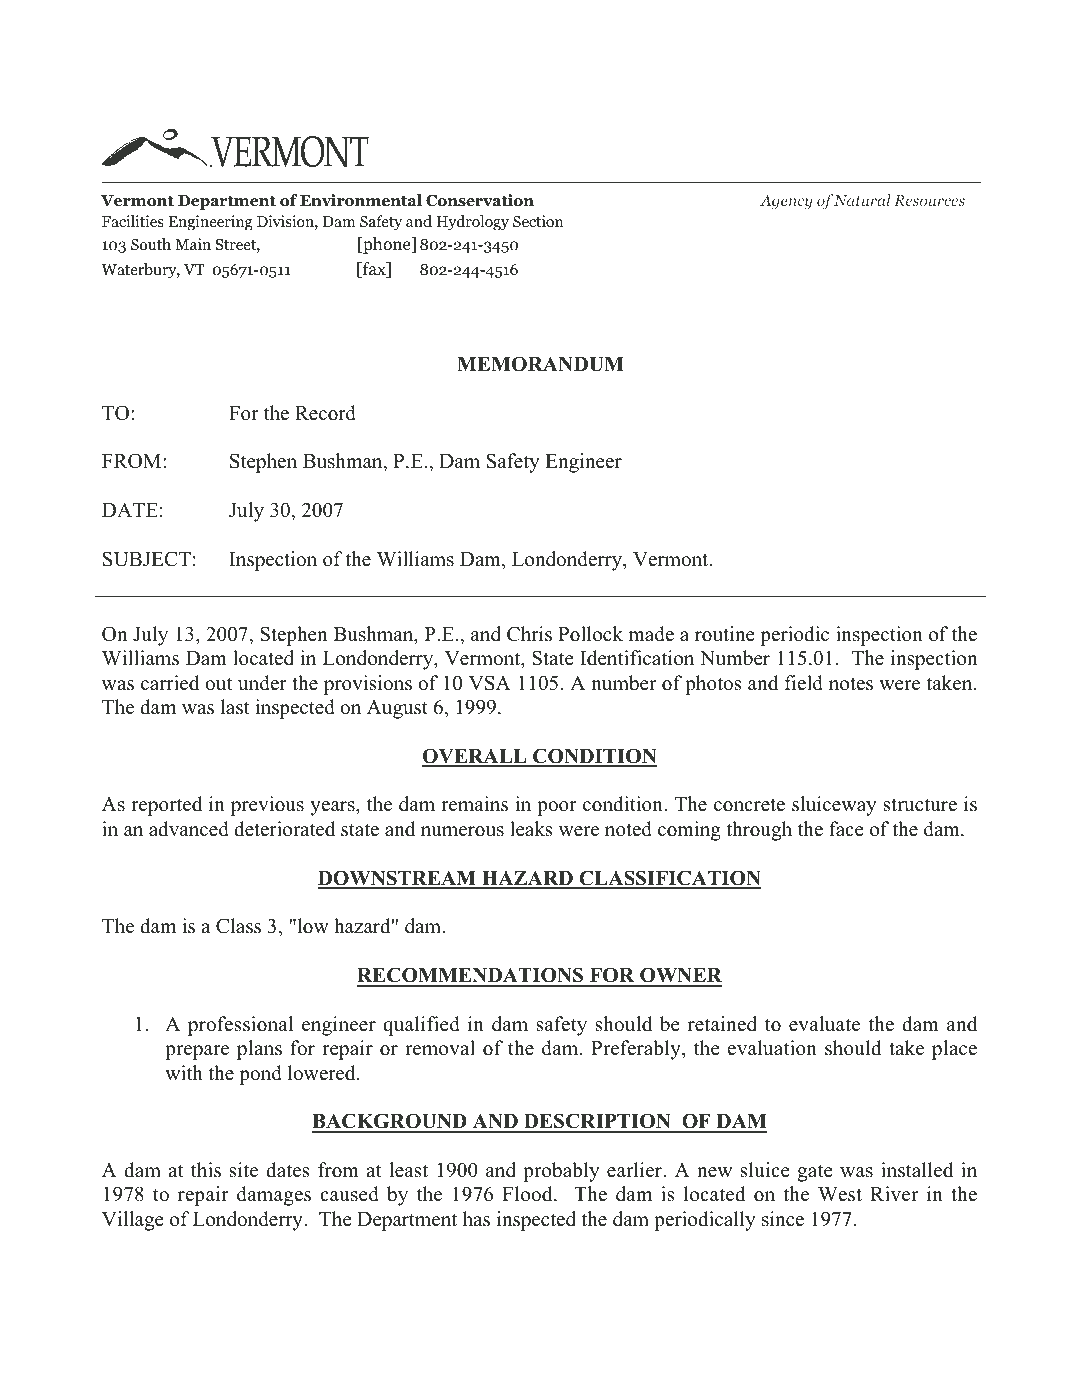  I want to click on Section, so click(538, 221).
